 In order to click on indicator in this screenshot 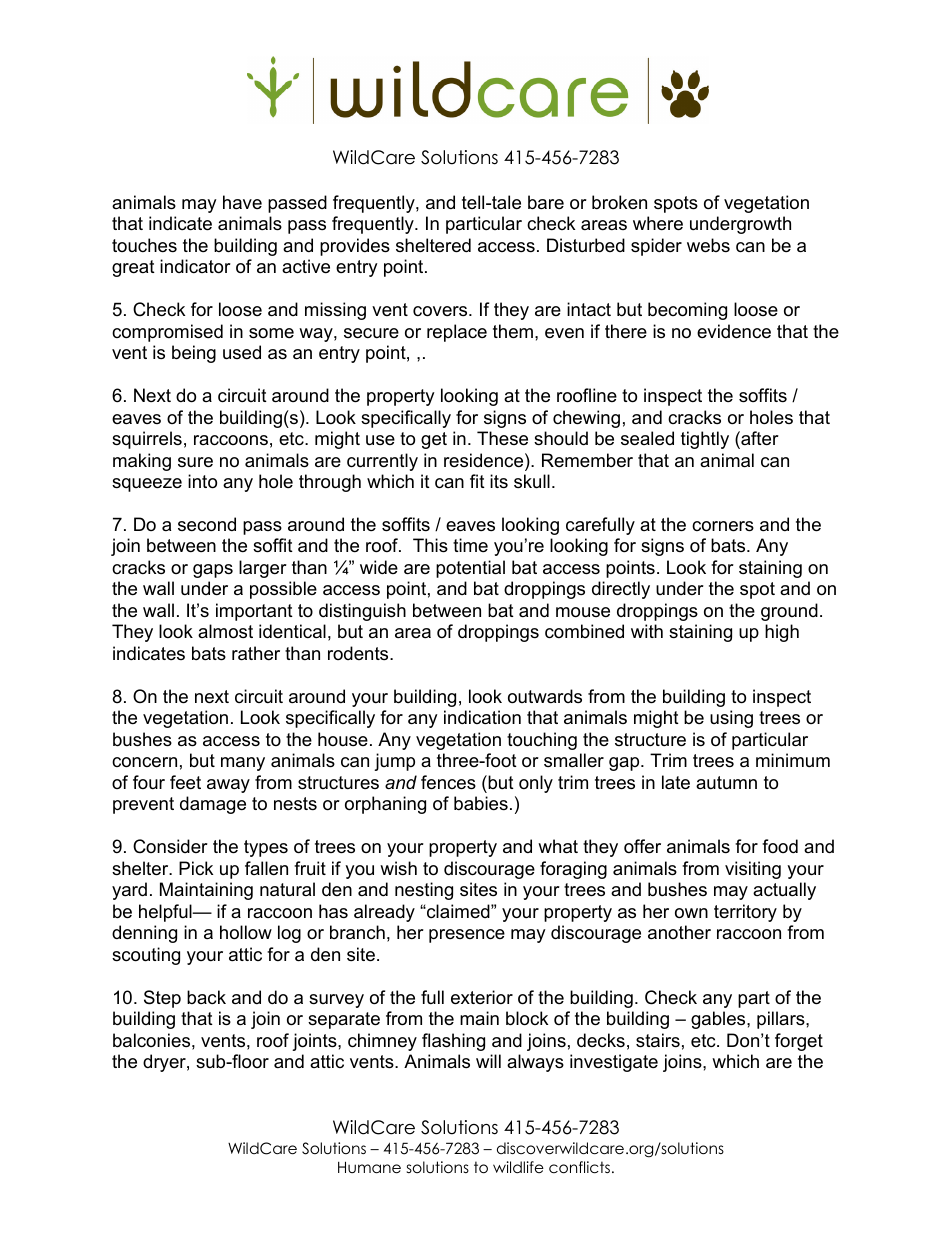, I will do `click(195, 266)`.
